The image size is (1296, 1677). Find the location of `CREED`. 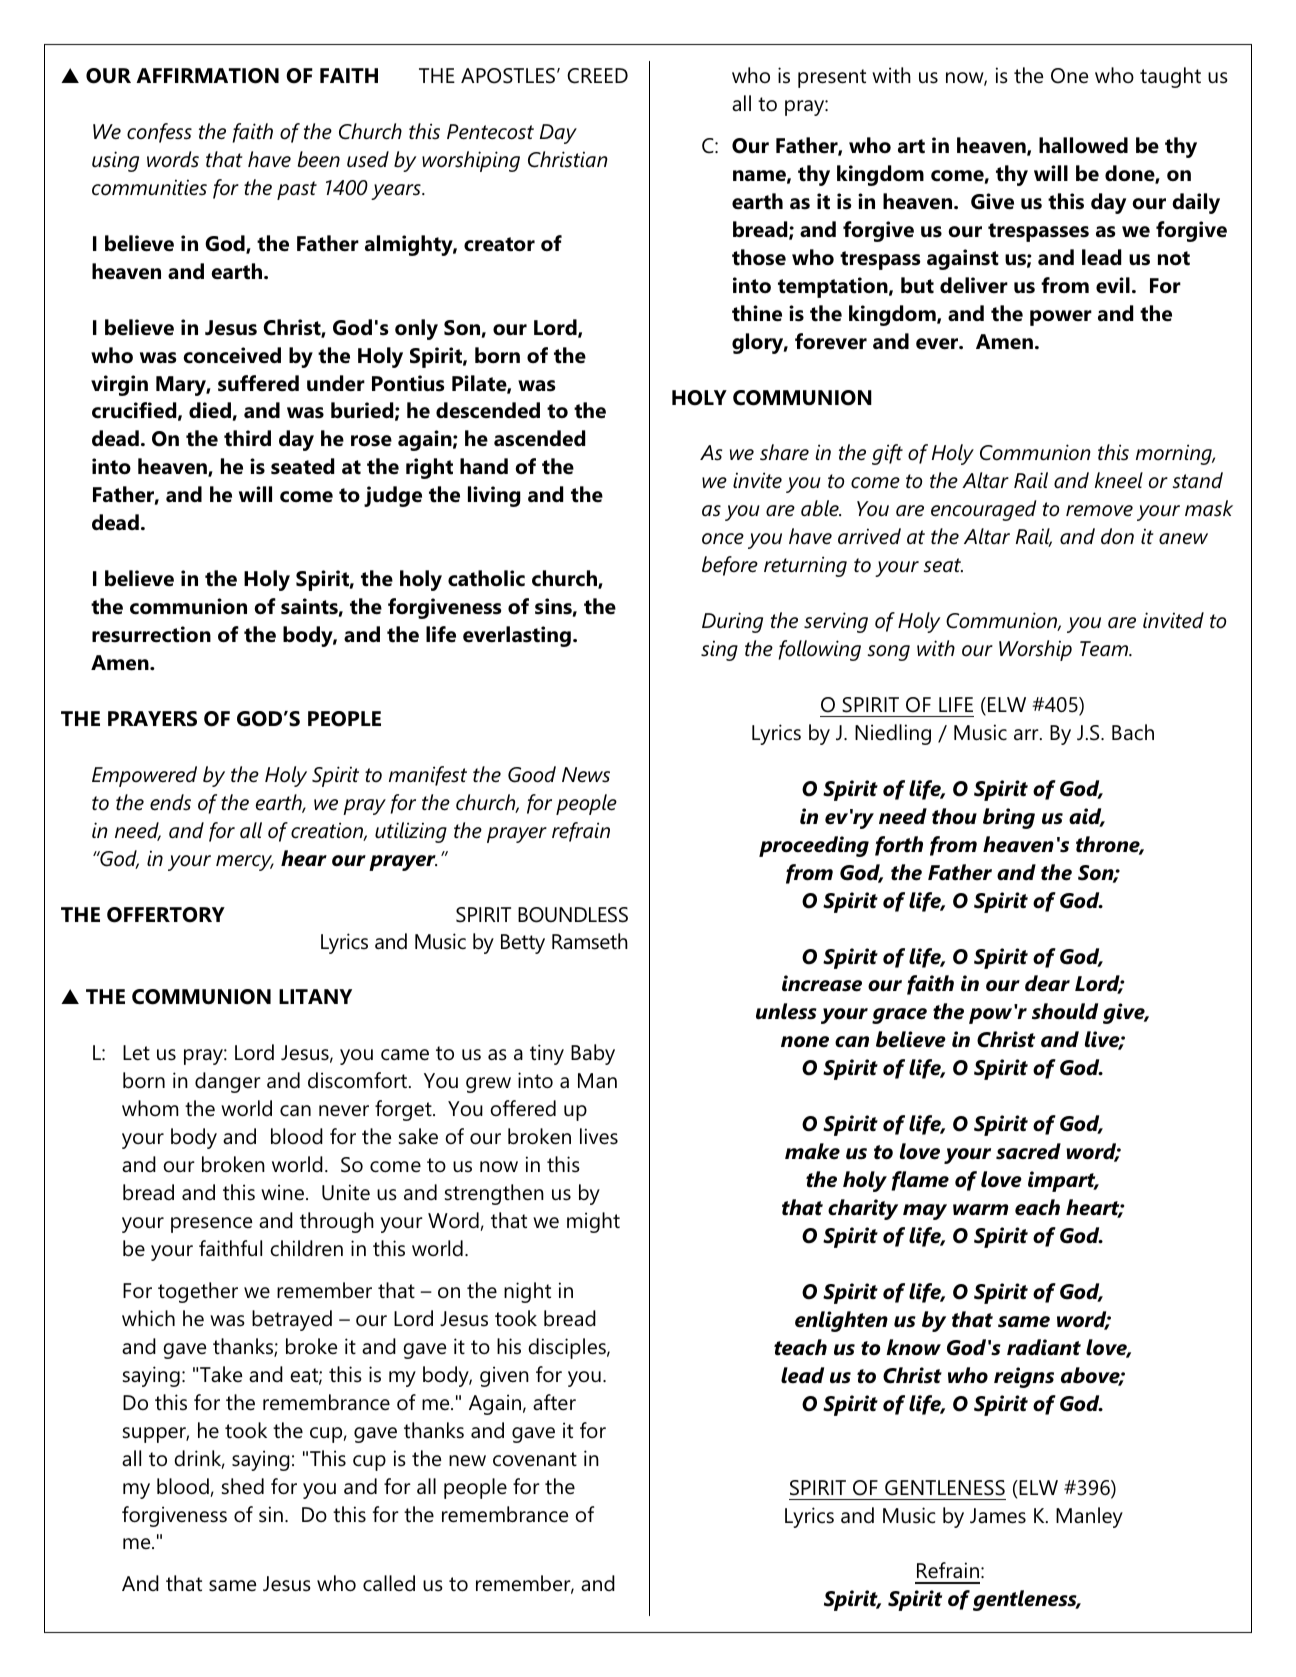

CREED is located at coordinates (597, 76).
